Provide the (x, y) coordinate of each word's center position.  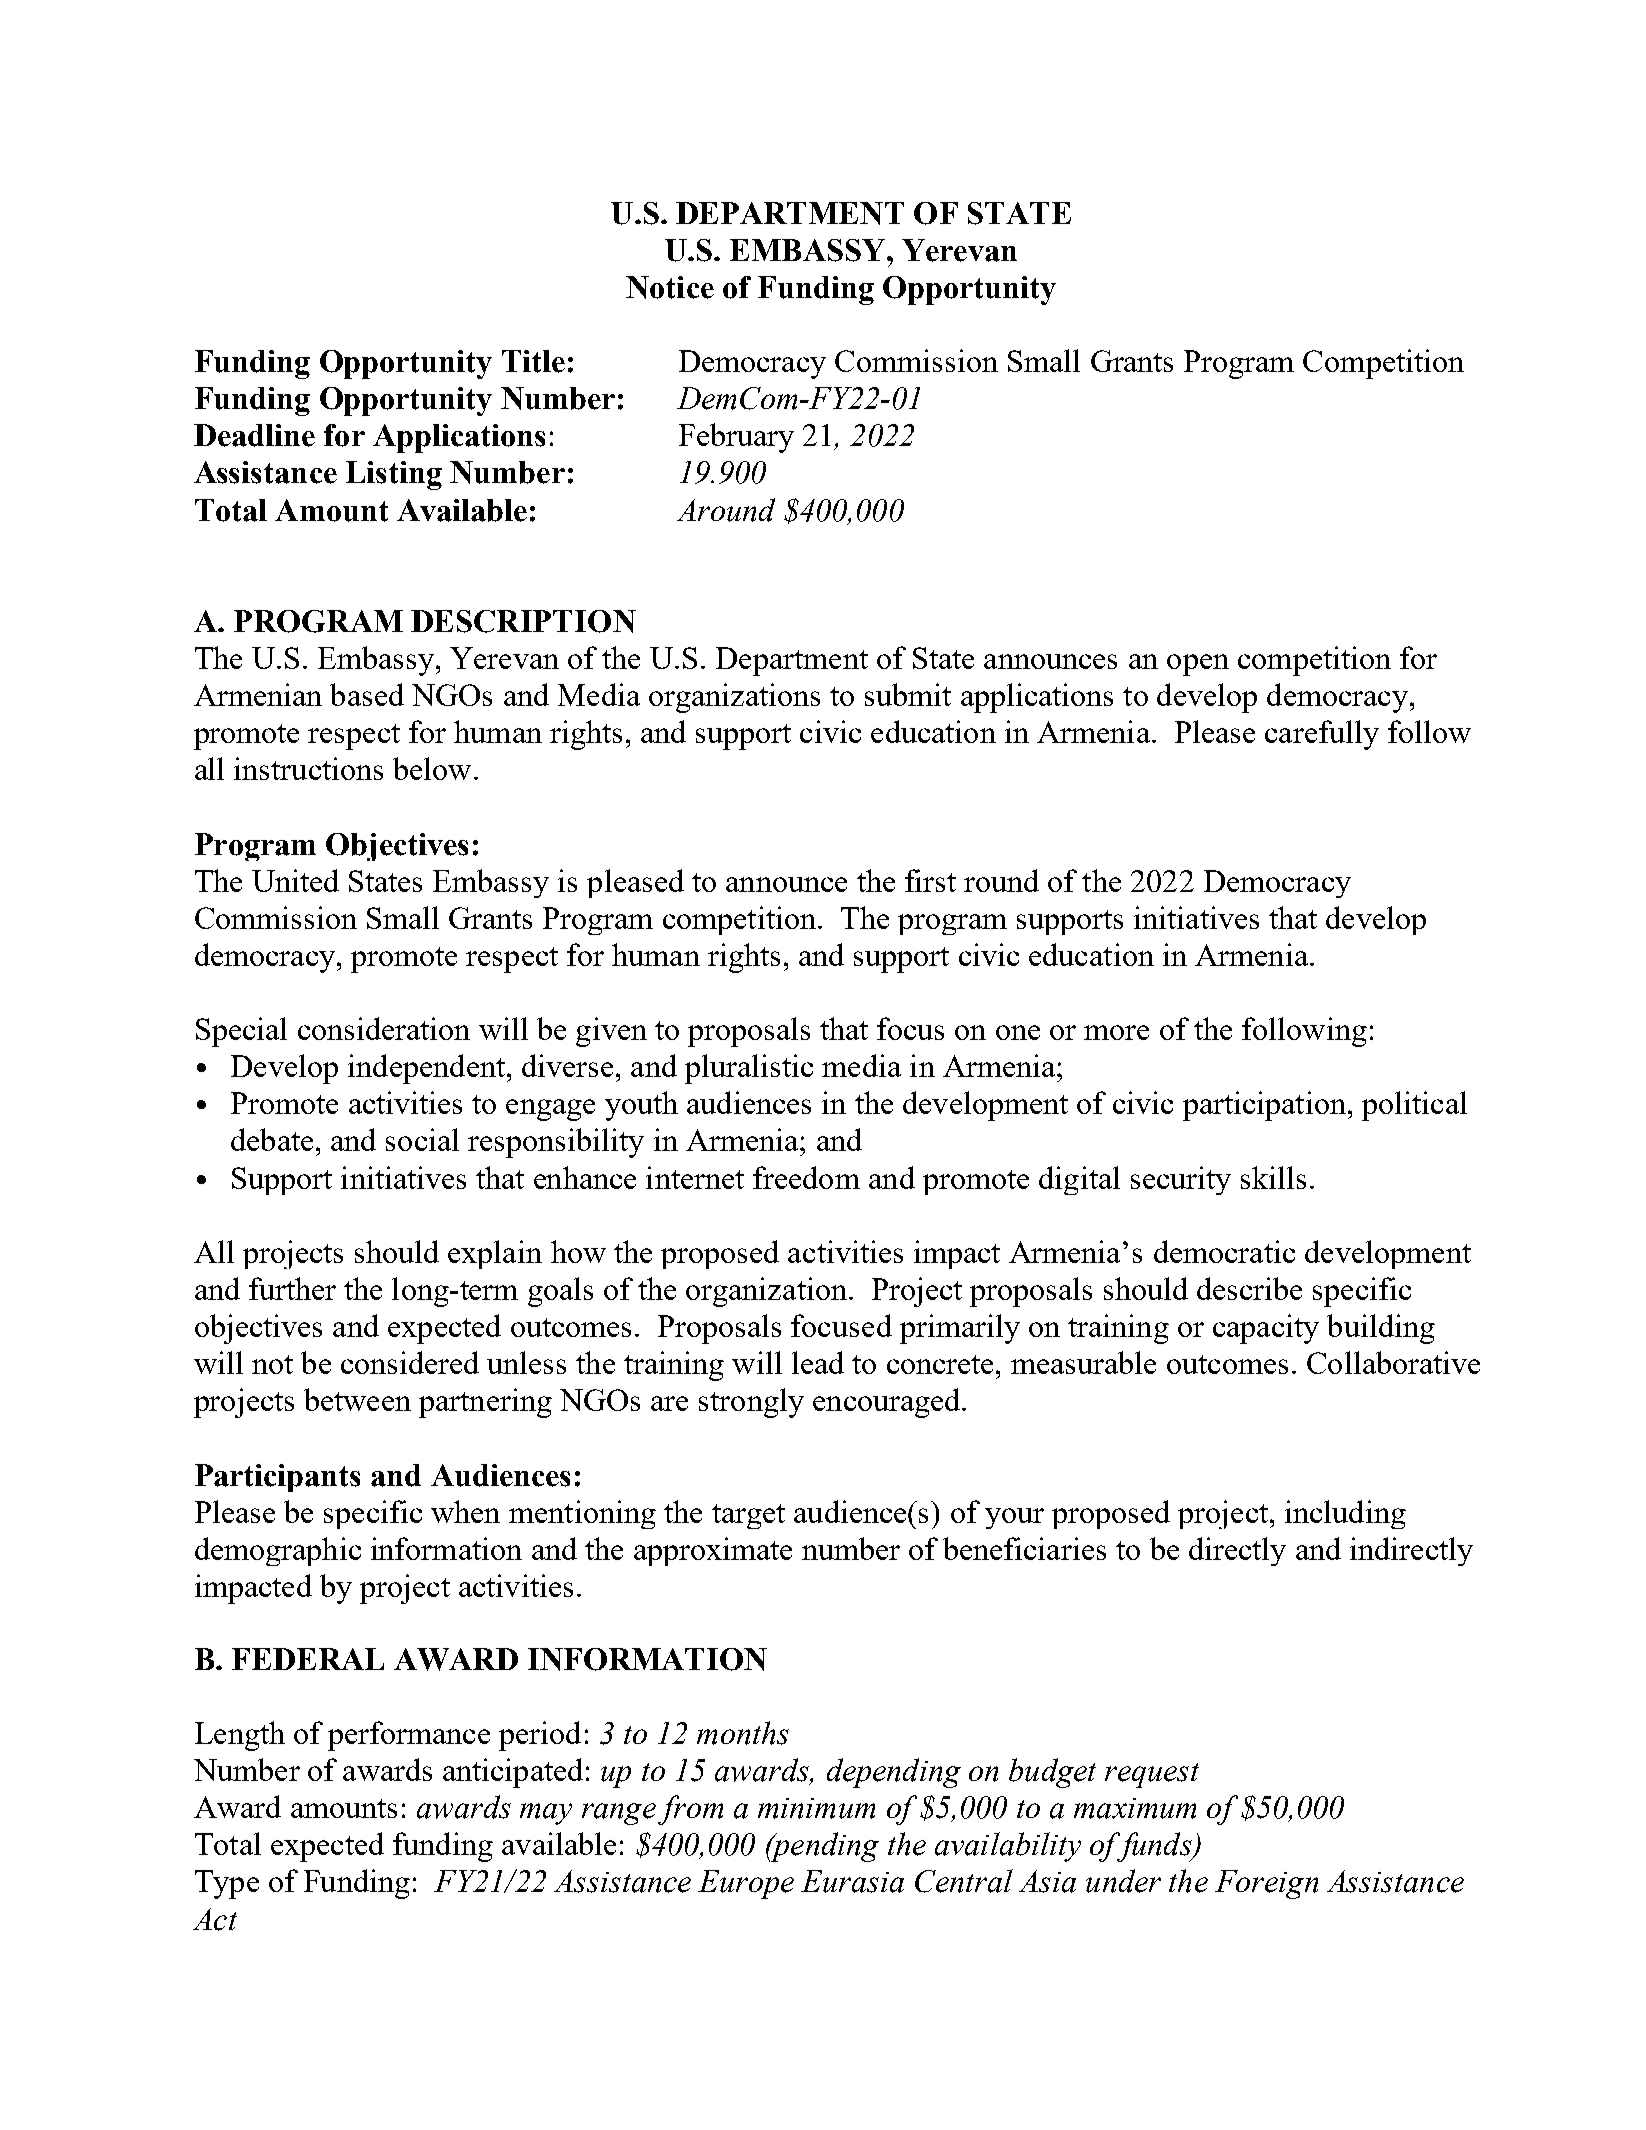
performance (409, 1736)
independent (428, 1069)
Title (533, 361)
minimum (816, 1808)
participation (1264, 1106)
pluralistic (749, 1069)
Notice (670, 287)
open (1198, 665)
